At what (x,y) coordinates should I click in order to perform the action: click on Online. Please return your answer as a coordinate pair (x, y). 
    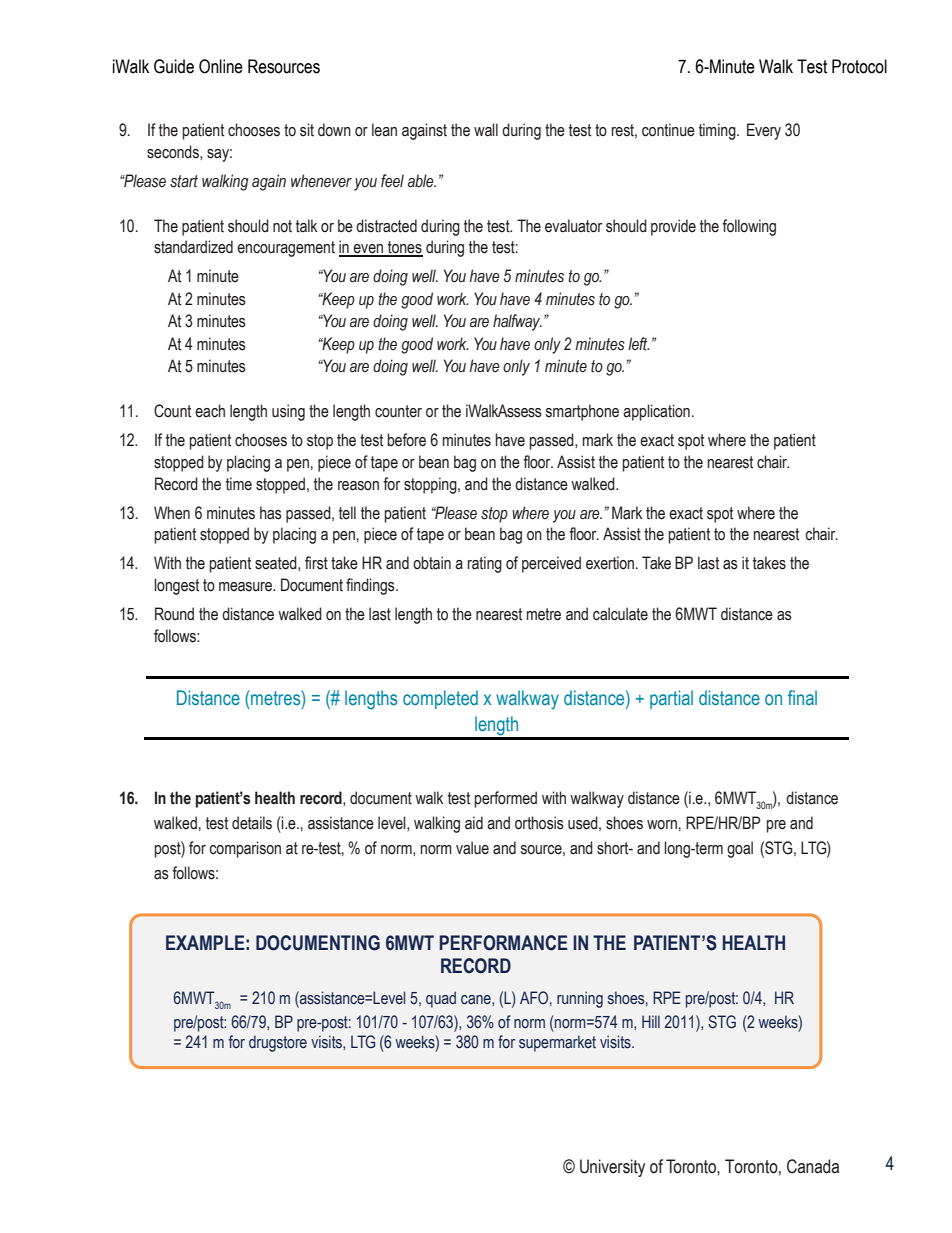
    Looking at the image, I should click on (221, 66).
